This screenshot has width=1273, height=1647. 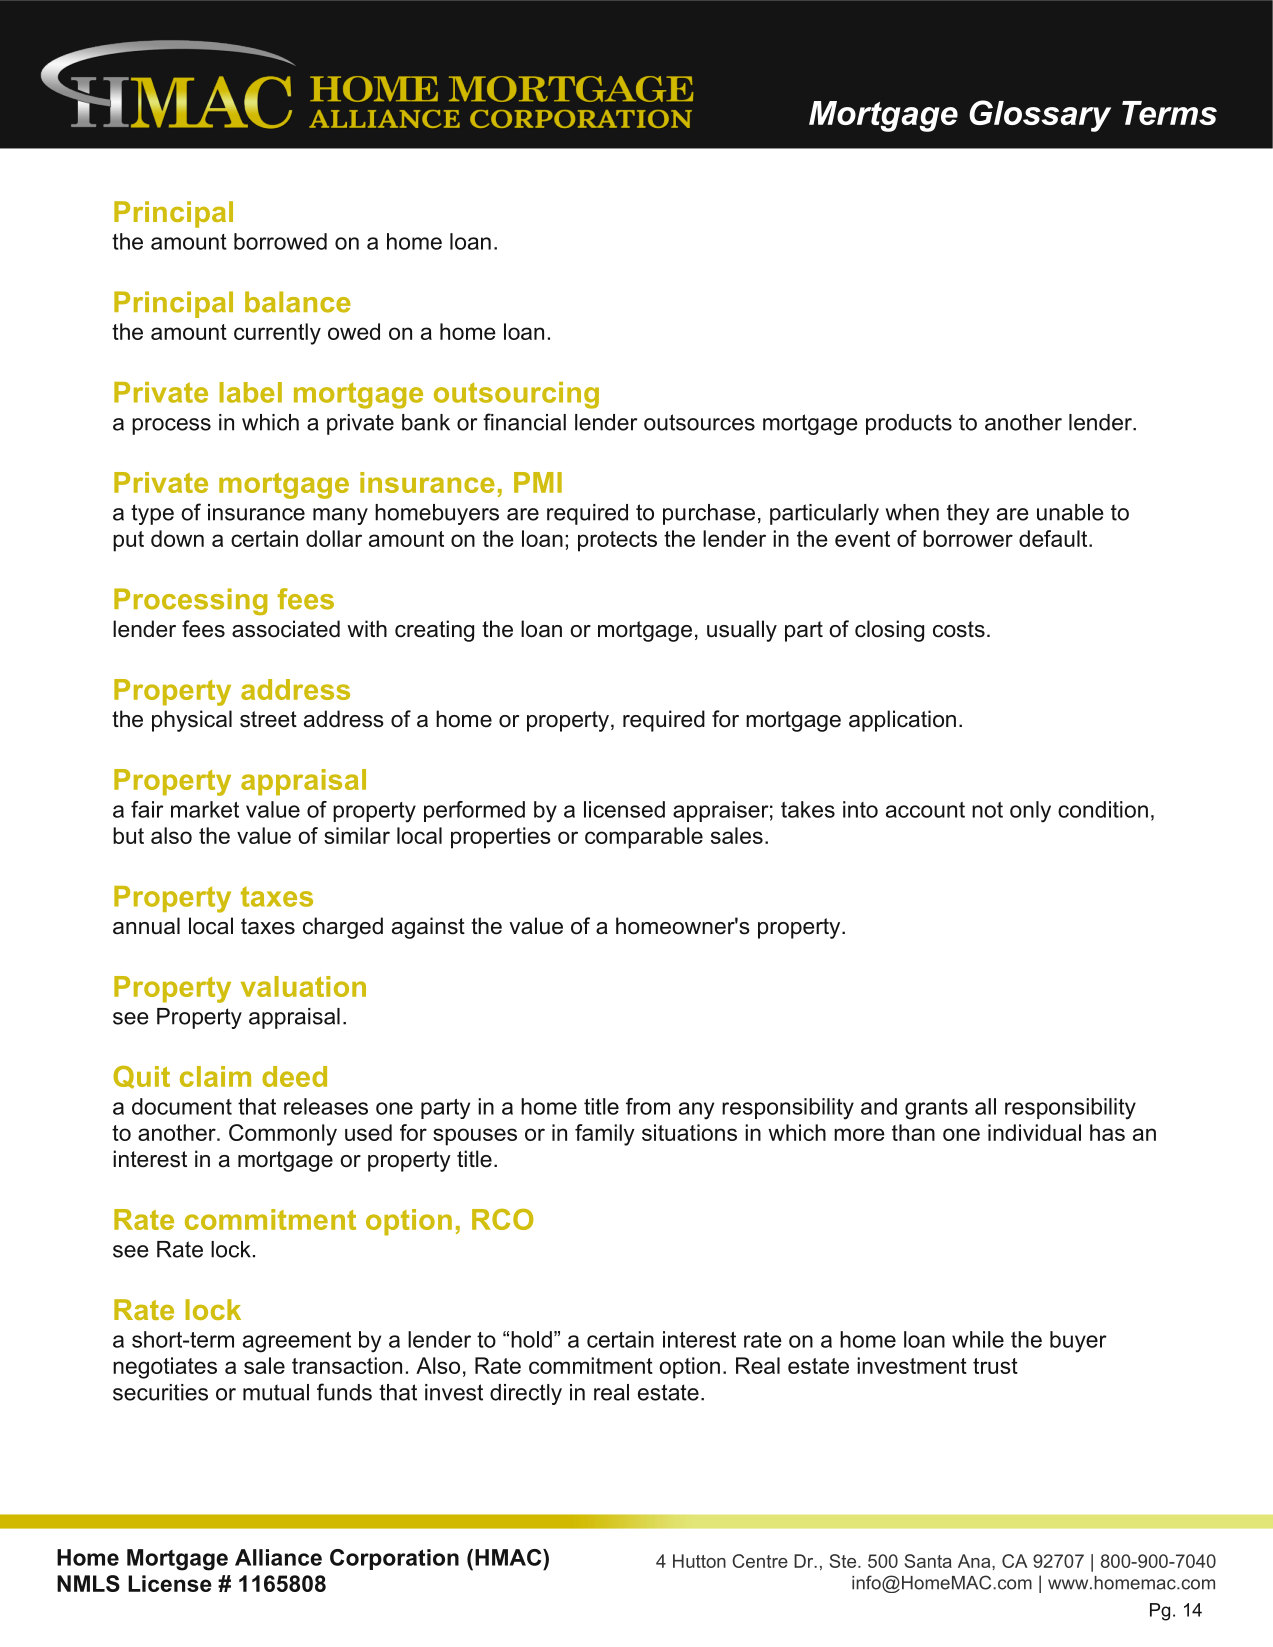 I want to click on Alliance, so click(x=278, y=1557).
